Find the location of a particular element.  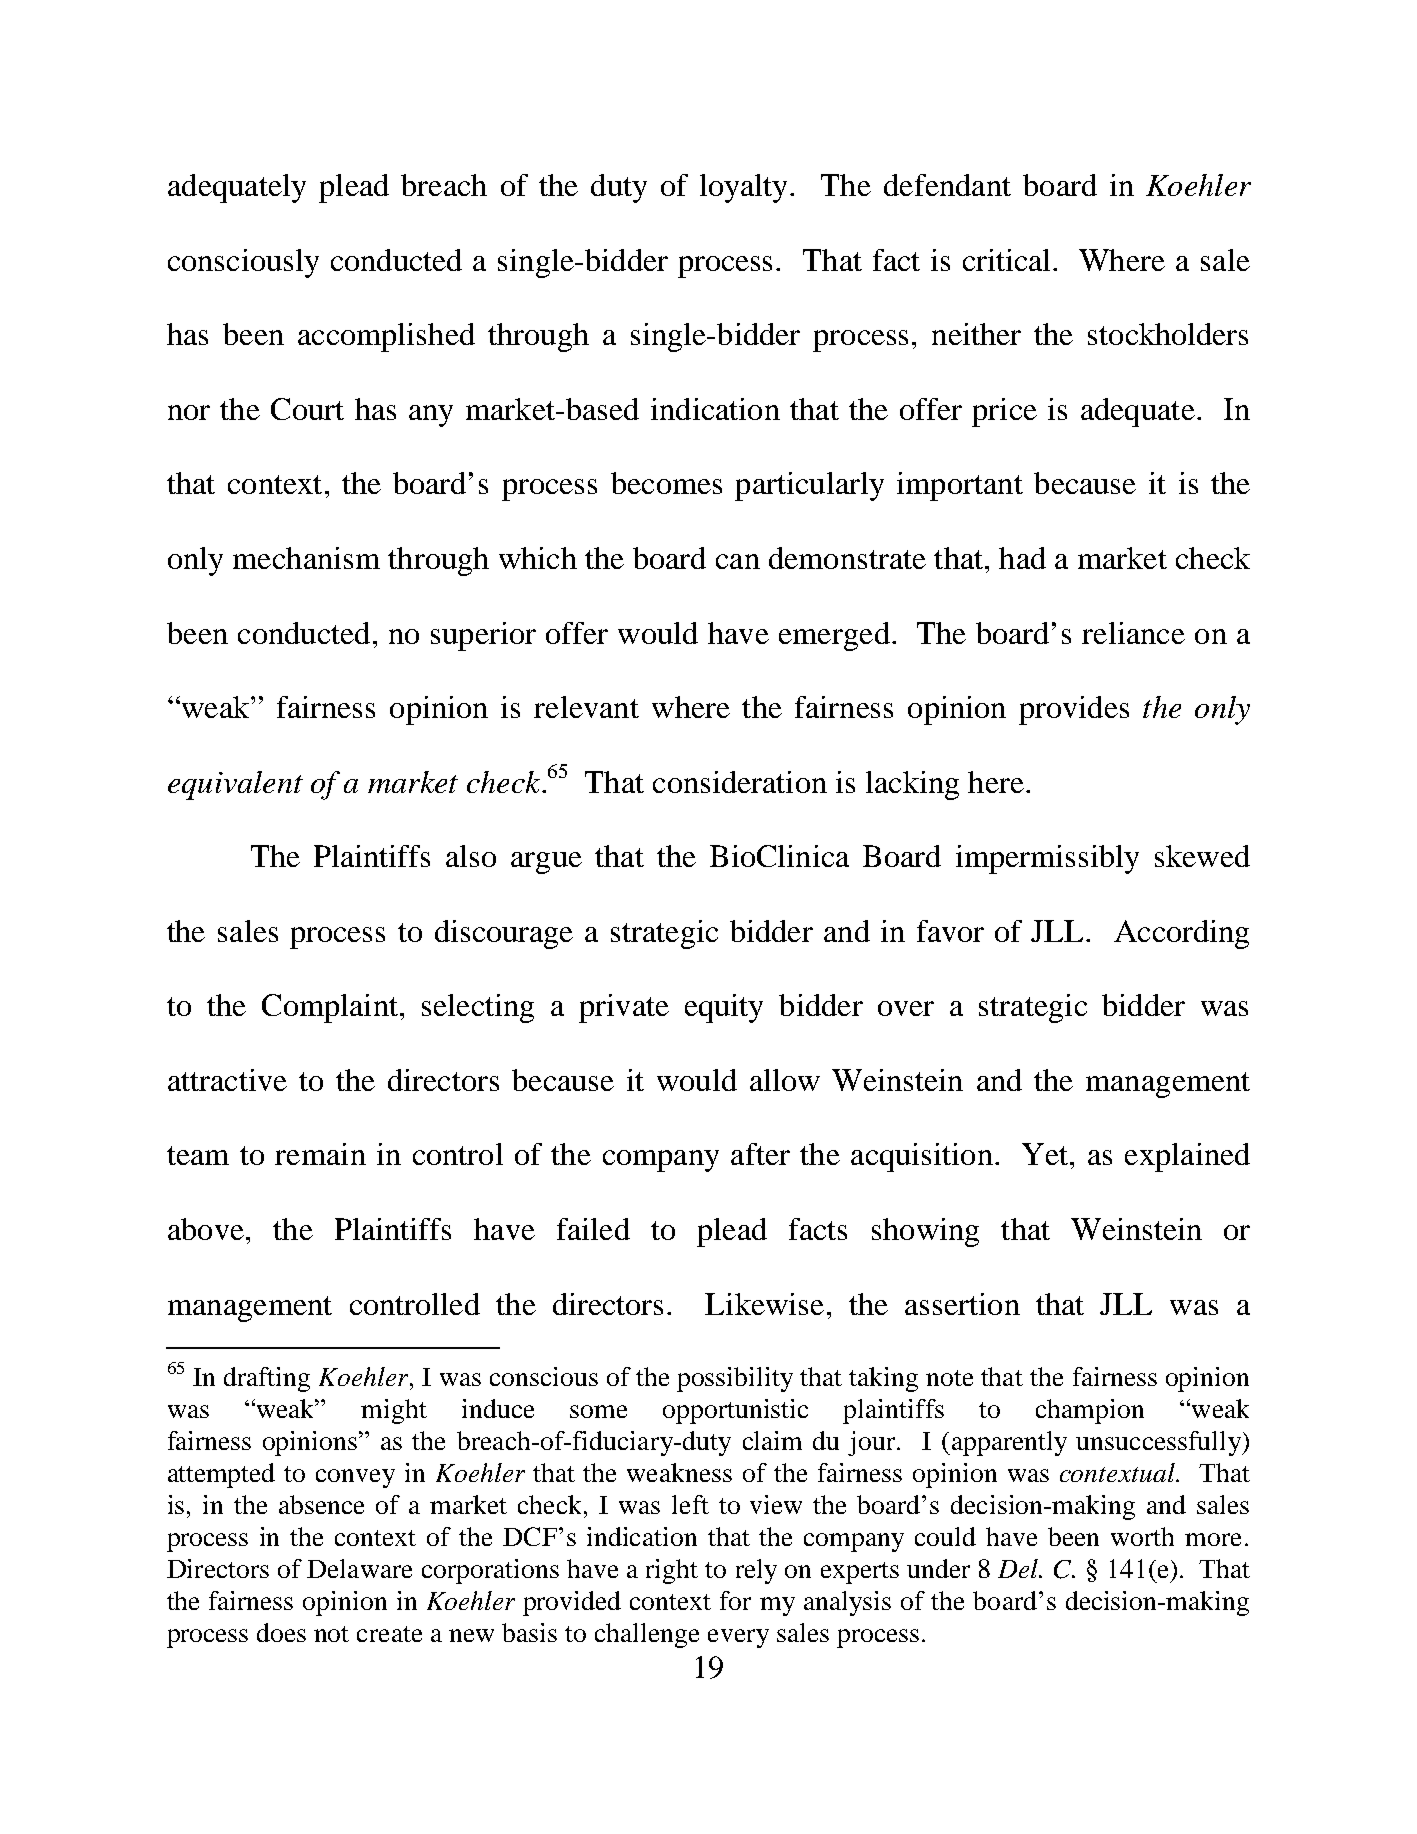

equity is located at coordinates (724, 1008).
